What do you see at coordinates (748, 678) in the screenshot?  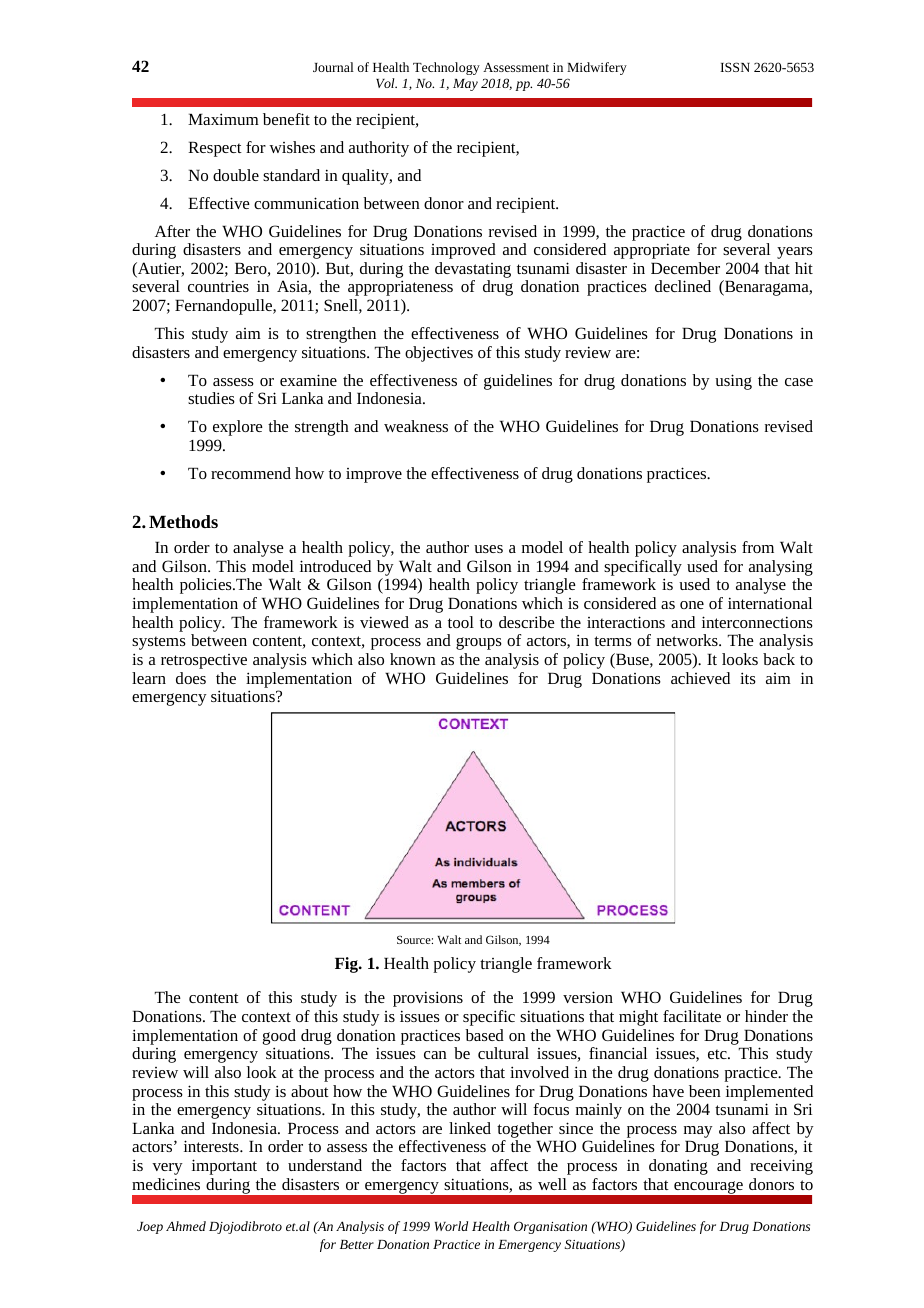 I see `its` at bounding box center [748, 678].
